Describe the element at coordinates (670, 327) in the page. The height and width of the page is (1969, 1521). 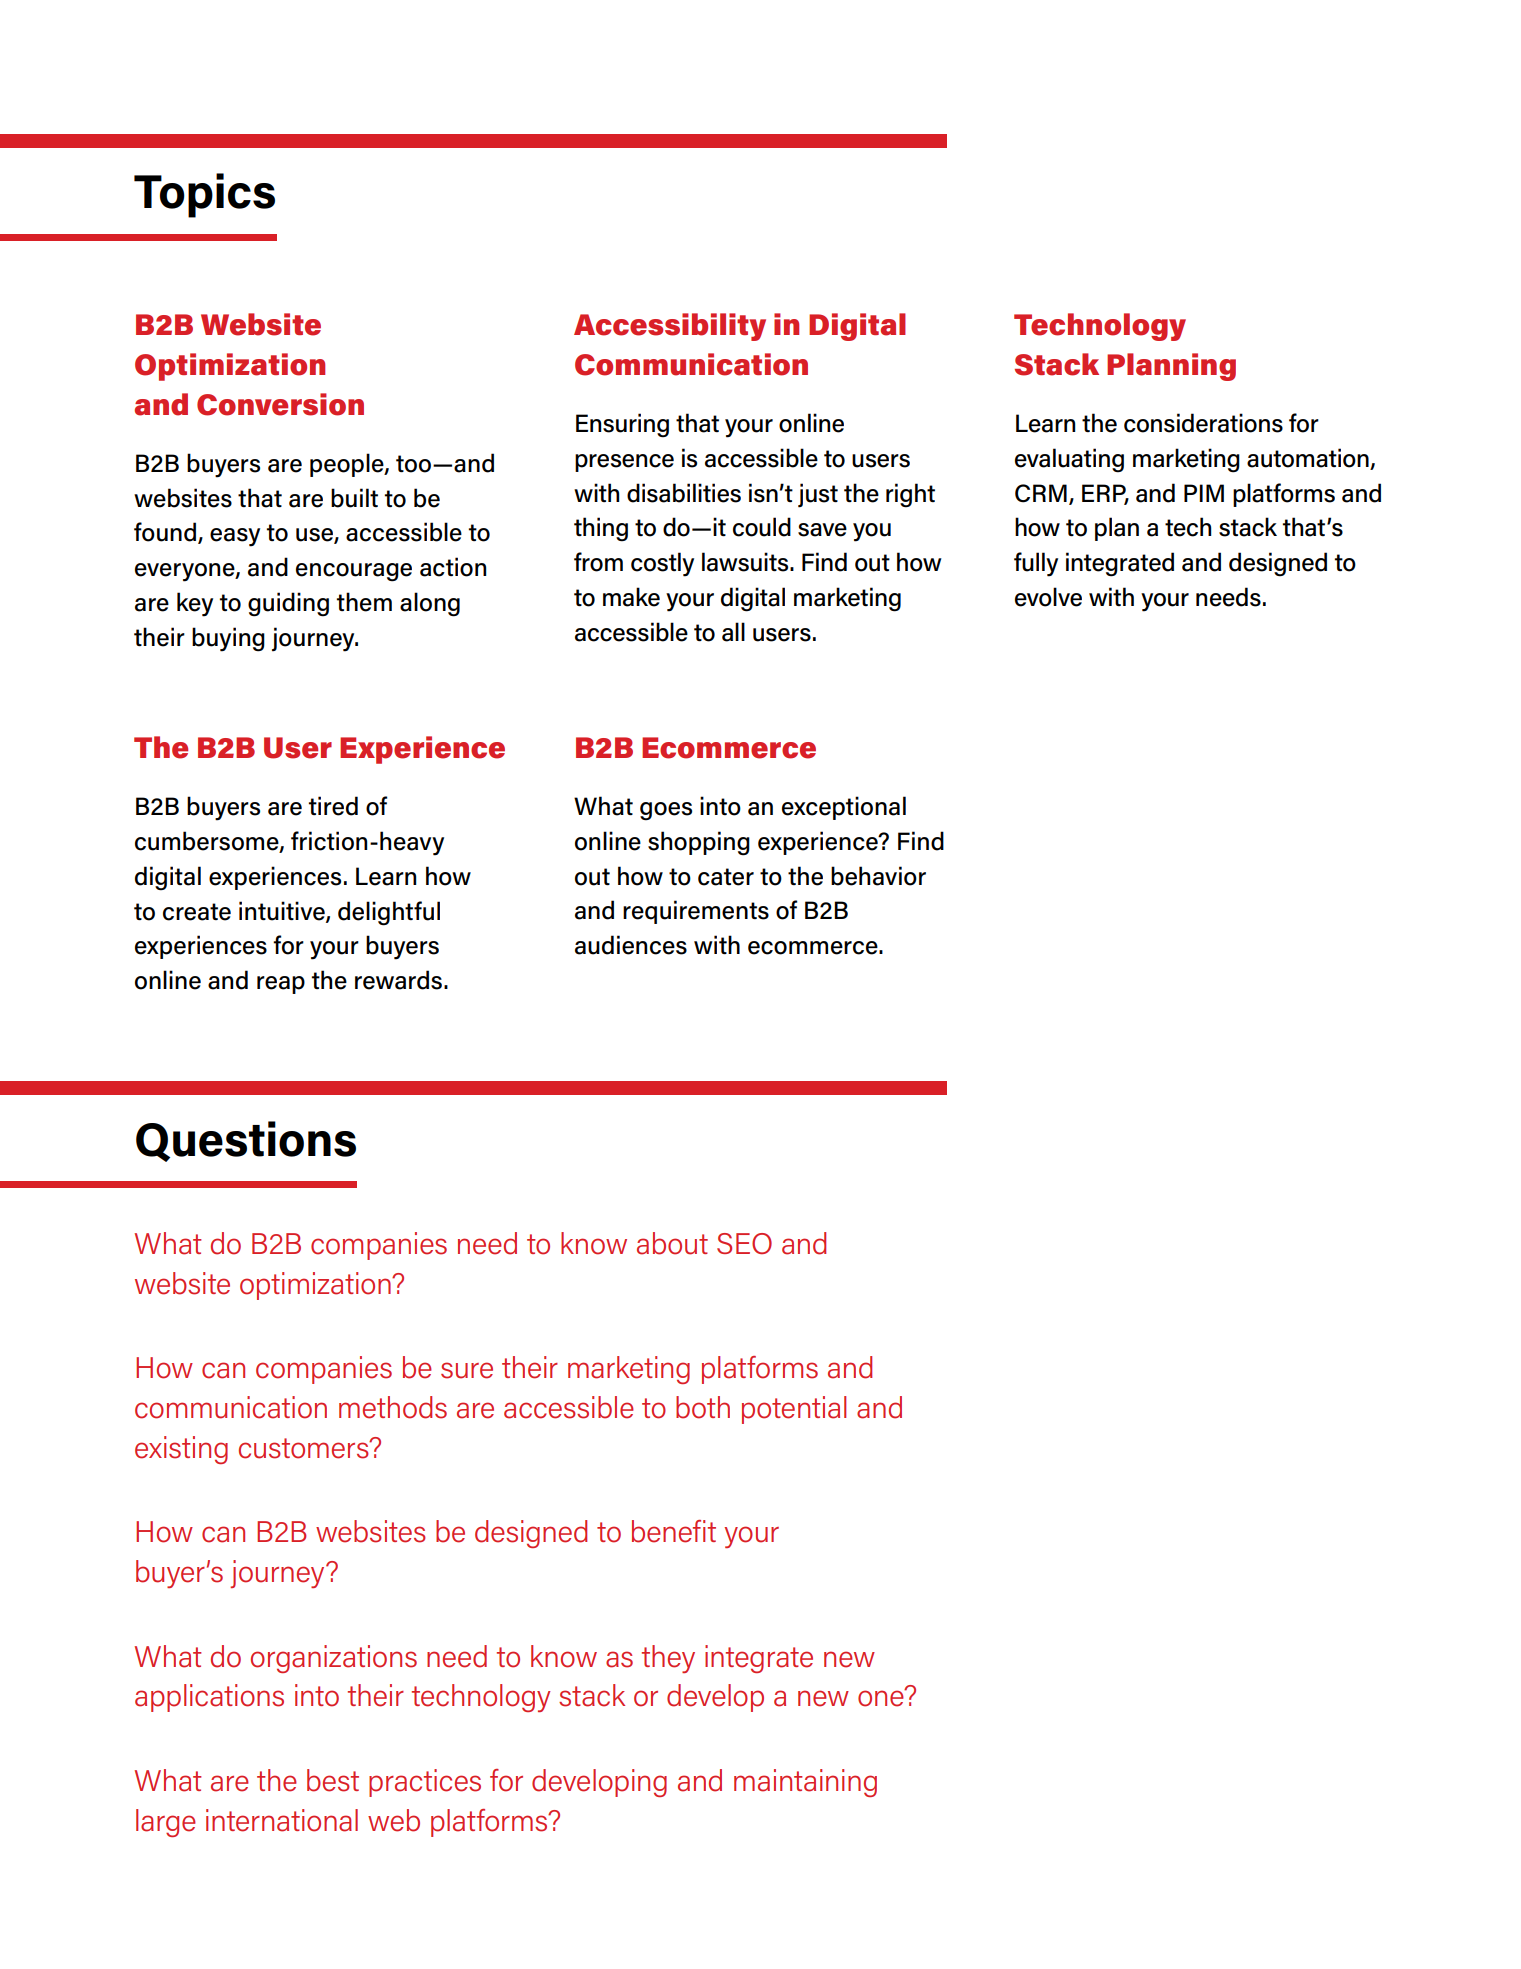
I see `Accessibility` at that location.
